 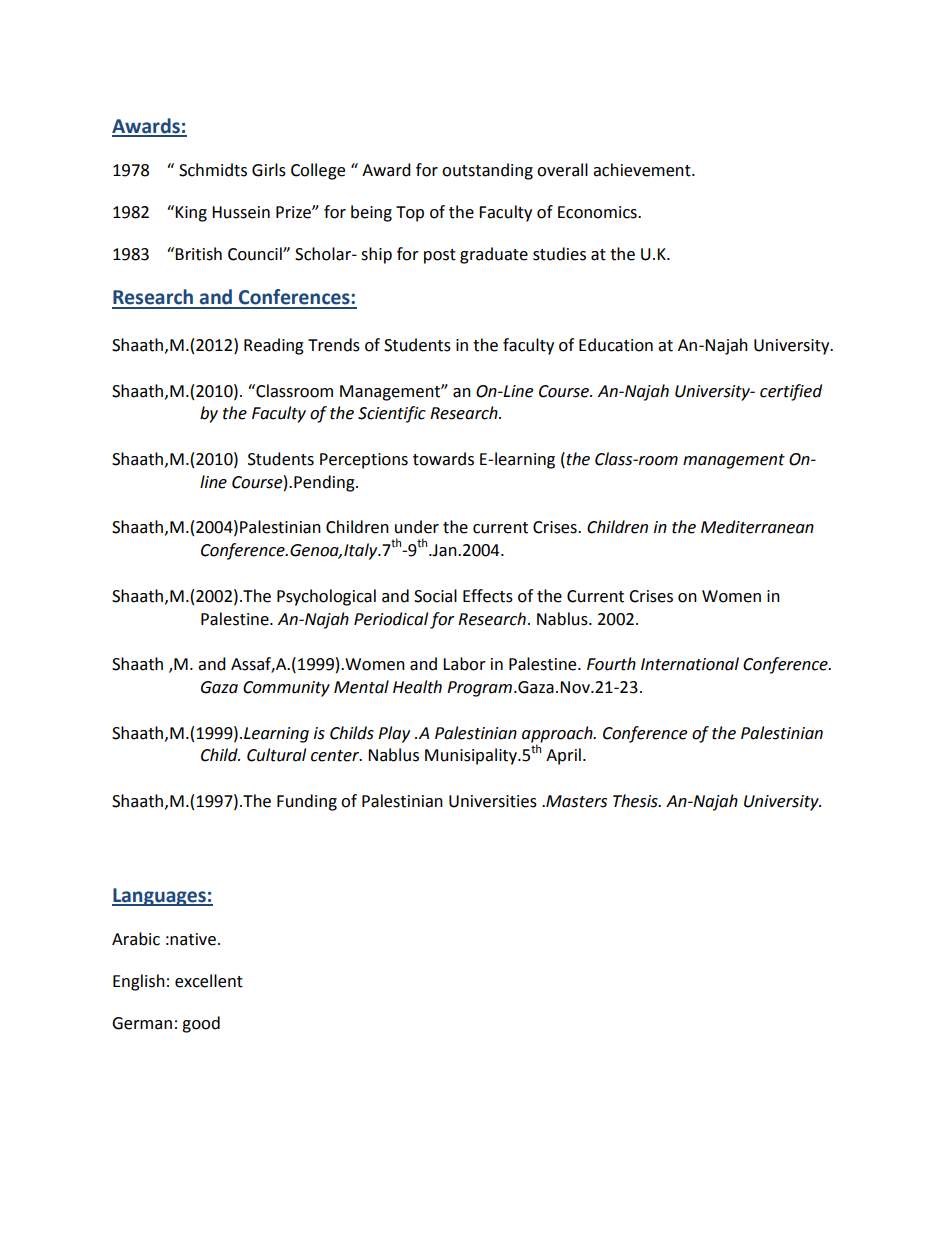 What do you see at coordinates (209, 981) in the document?
I see `excellent` at bounding box center [209, 981].
